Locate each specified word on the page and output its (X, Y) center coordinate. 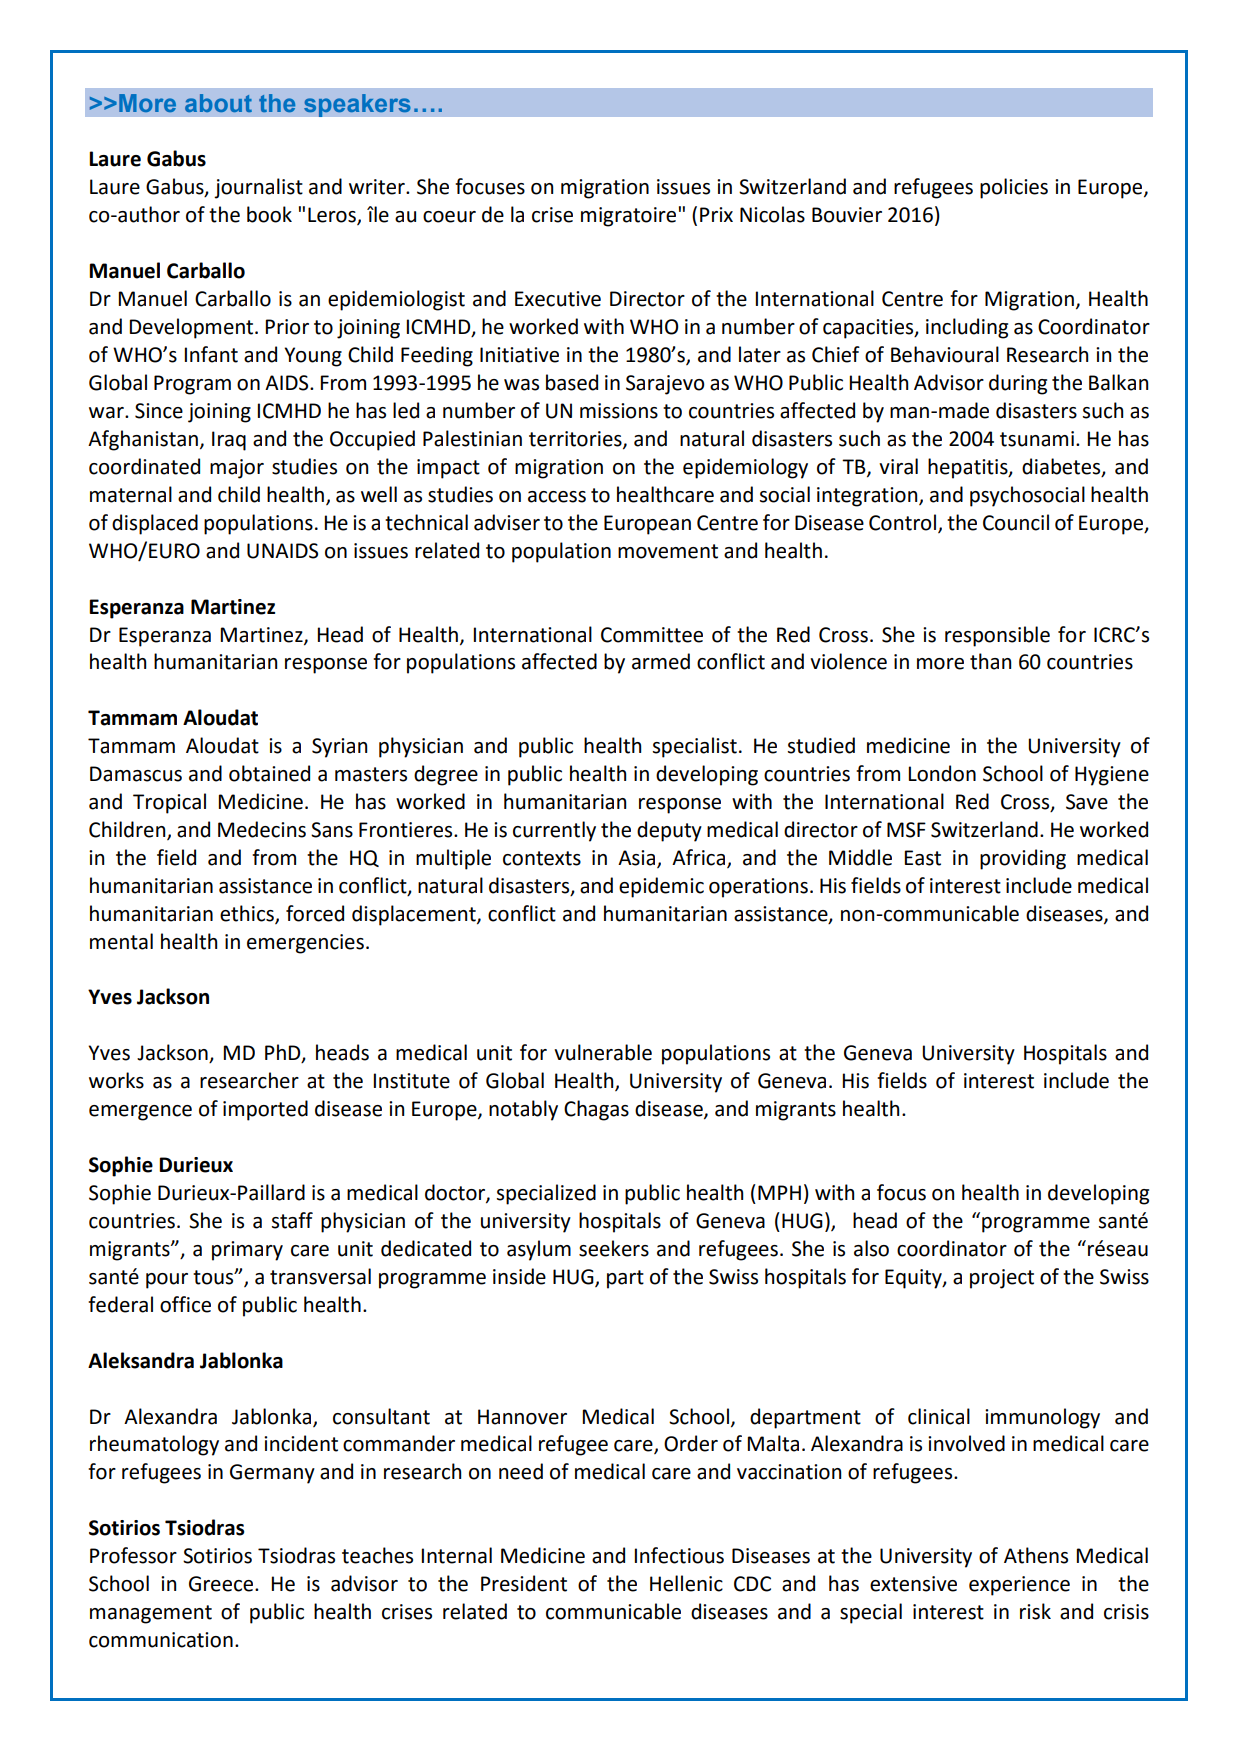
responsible (997, 636)
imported (265, 1110)
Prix (716, 214)
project (1002, 1279)
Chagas (596, 1110)
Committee (652, 635)
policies (1014, 188)
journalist (258, 188)
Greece (222, 1584)
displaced (155, 524)
